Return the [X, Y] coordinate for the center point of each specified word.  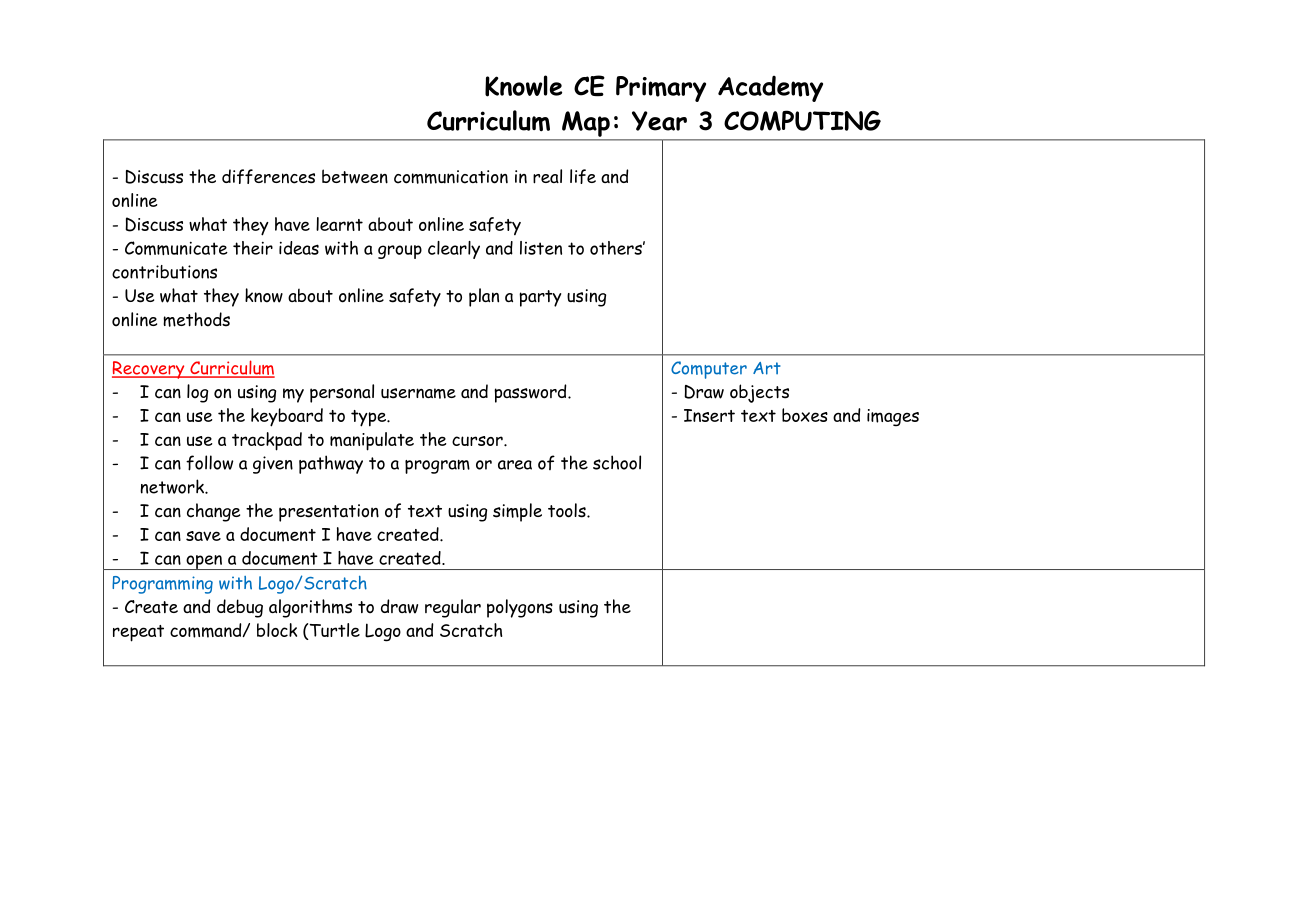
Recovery [149, 370]
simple [517, 512]
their [253, 248]
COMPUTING [802, 120]
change [213, 512]
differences [268, 176]
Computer [709, 370]
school [617, 462]
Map [586, 124]
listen [541, 248]
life [583, 176]
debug [240, 608]
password [531, 393]
